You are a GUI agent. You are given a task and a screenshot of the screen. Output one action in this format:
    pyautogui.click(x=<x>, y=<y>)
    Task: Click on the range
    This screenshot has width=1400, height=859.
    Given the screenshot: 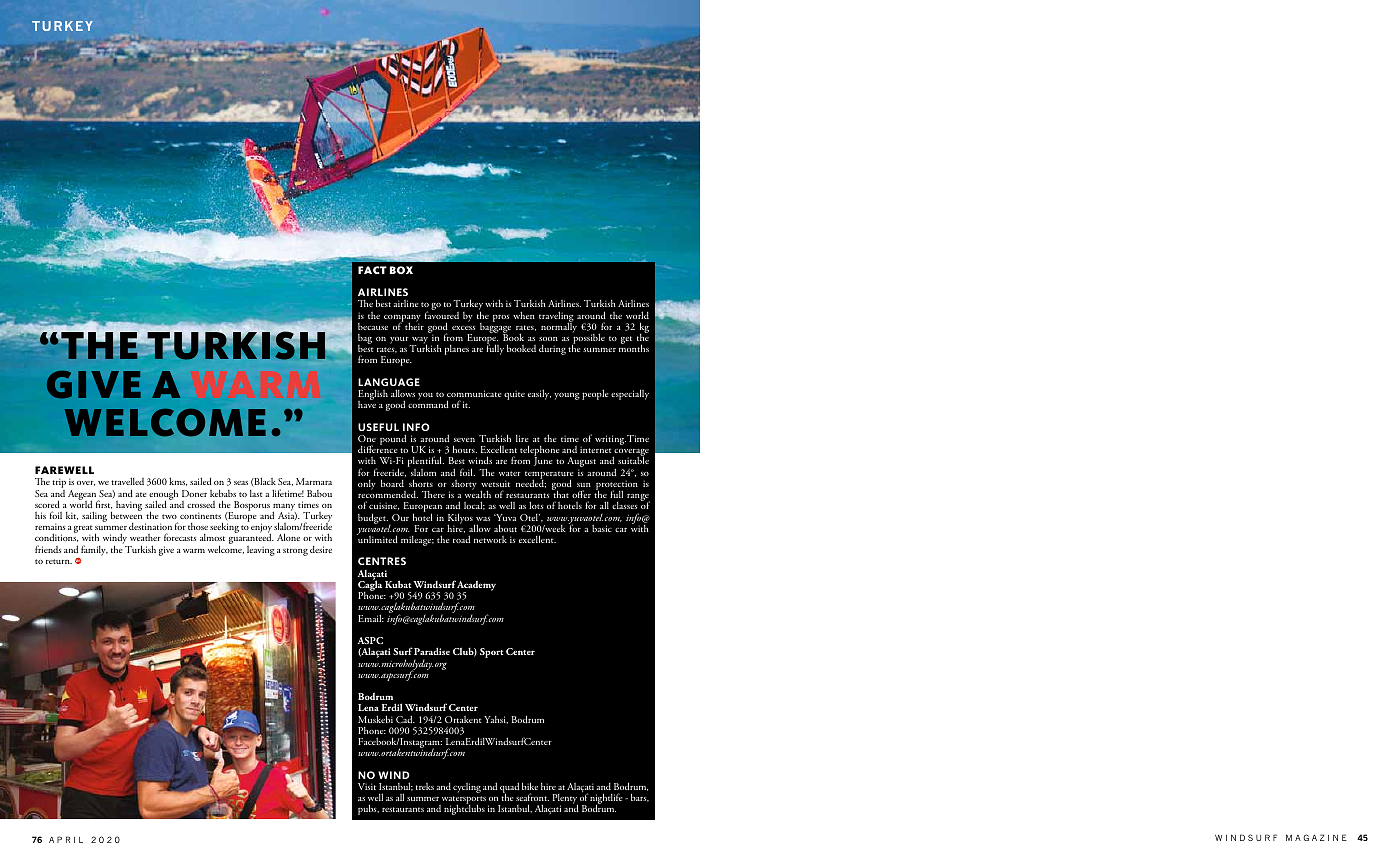 What is the action you would take?
    pyautogui.click(x=638, y=499)
